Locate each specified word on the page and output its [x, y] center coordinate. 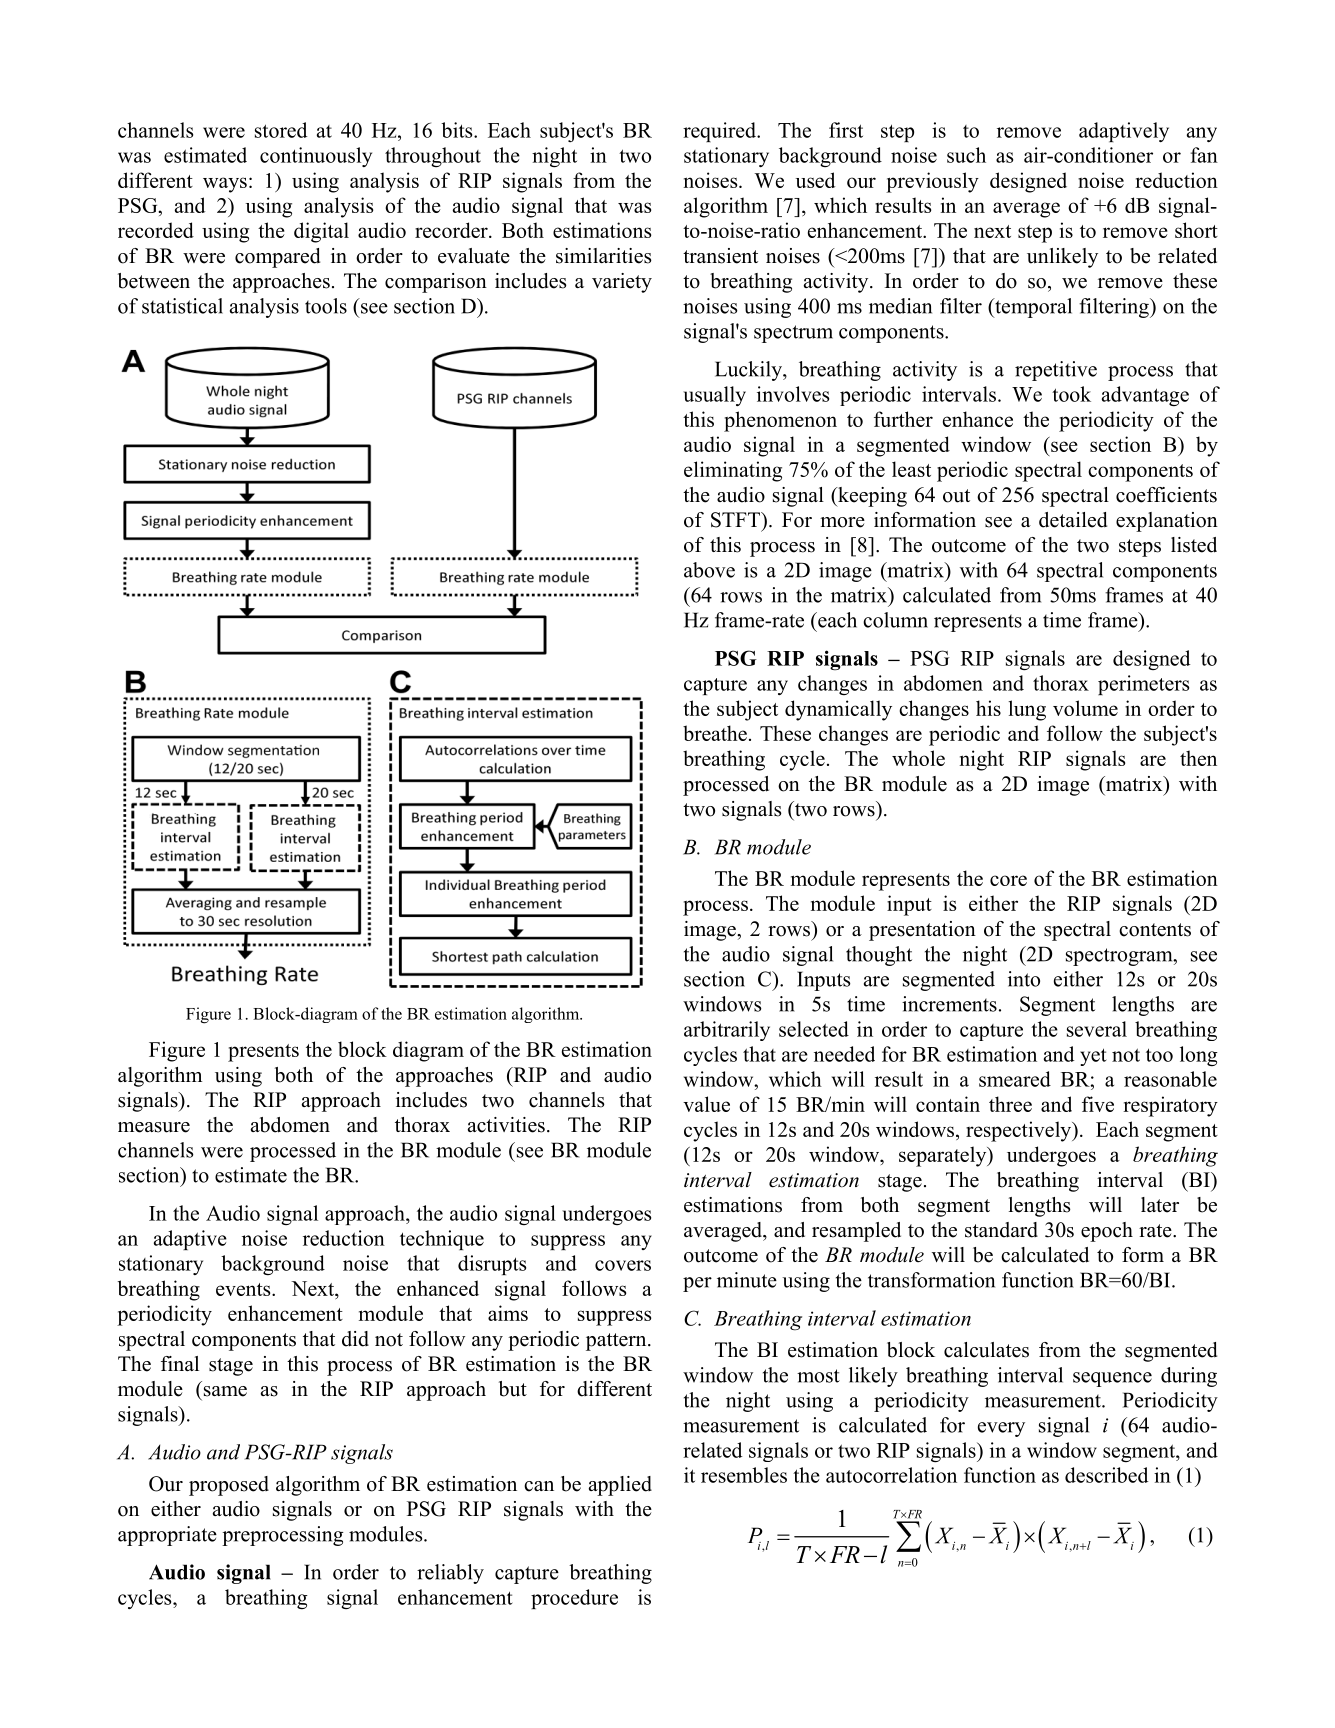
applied [620, 1486]
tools [326, 306]
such [966, 155]
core [1008, 880]
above [709, 570]
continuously [316, 157]
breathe [715, 733]
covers [623, 1265]
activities [506, 1125]
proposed [229, 1486]
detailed [1073, 520]
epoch [1107, 1232]
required [720, 132]
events [244, 1289]
